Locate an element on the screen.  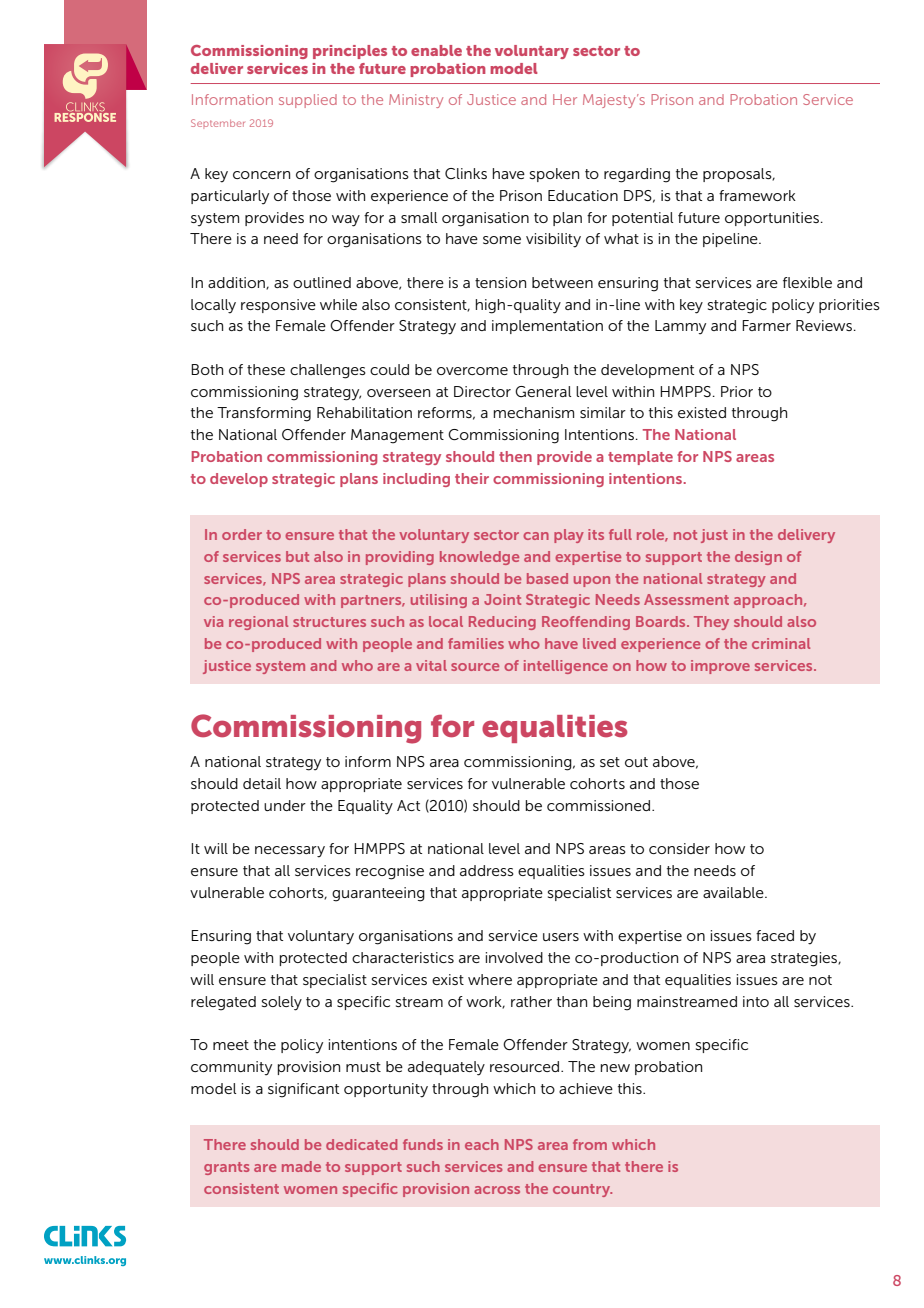
regional is located at coordinates (258, 623).
